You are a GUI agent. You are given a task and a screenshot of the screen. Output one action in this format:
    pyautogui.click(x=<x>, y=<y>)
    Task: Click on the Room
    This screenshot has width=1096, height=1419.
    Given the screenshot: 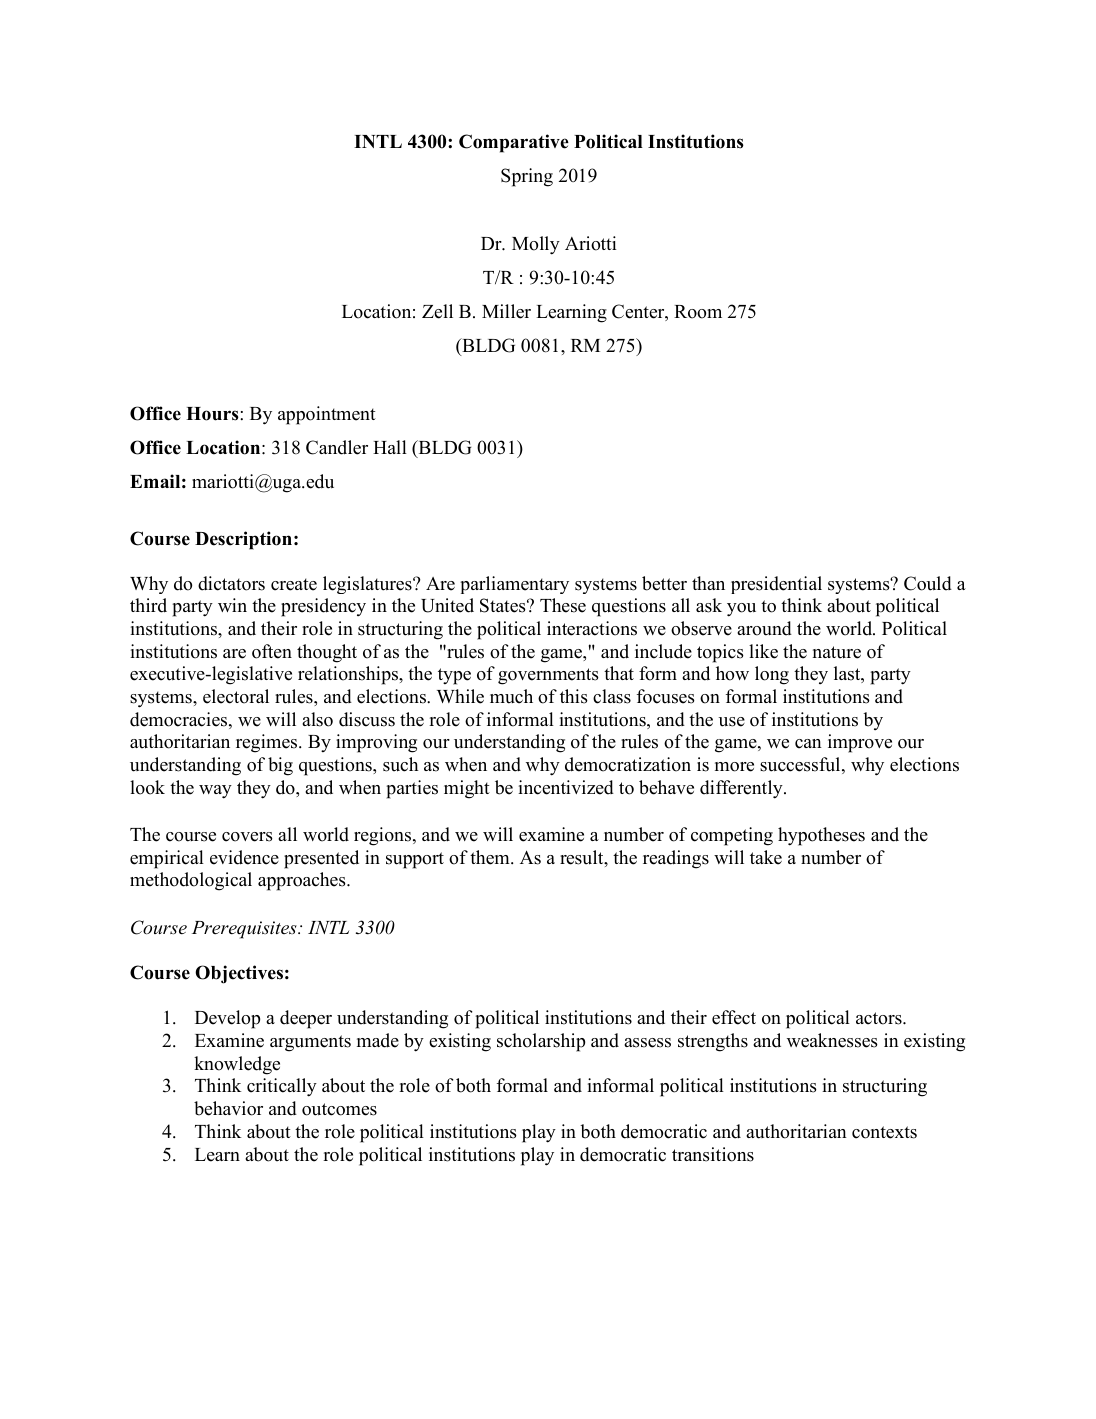 What is the action you would take?
    pyautogui.click(x=698, y=312)
